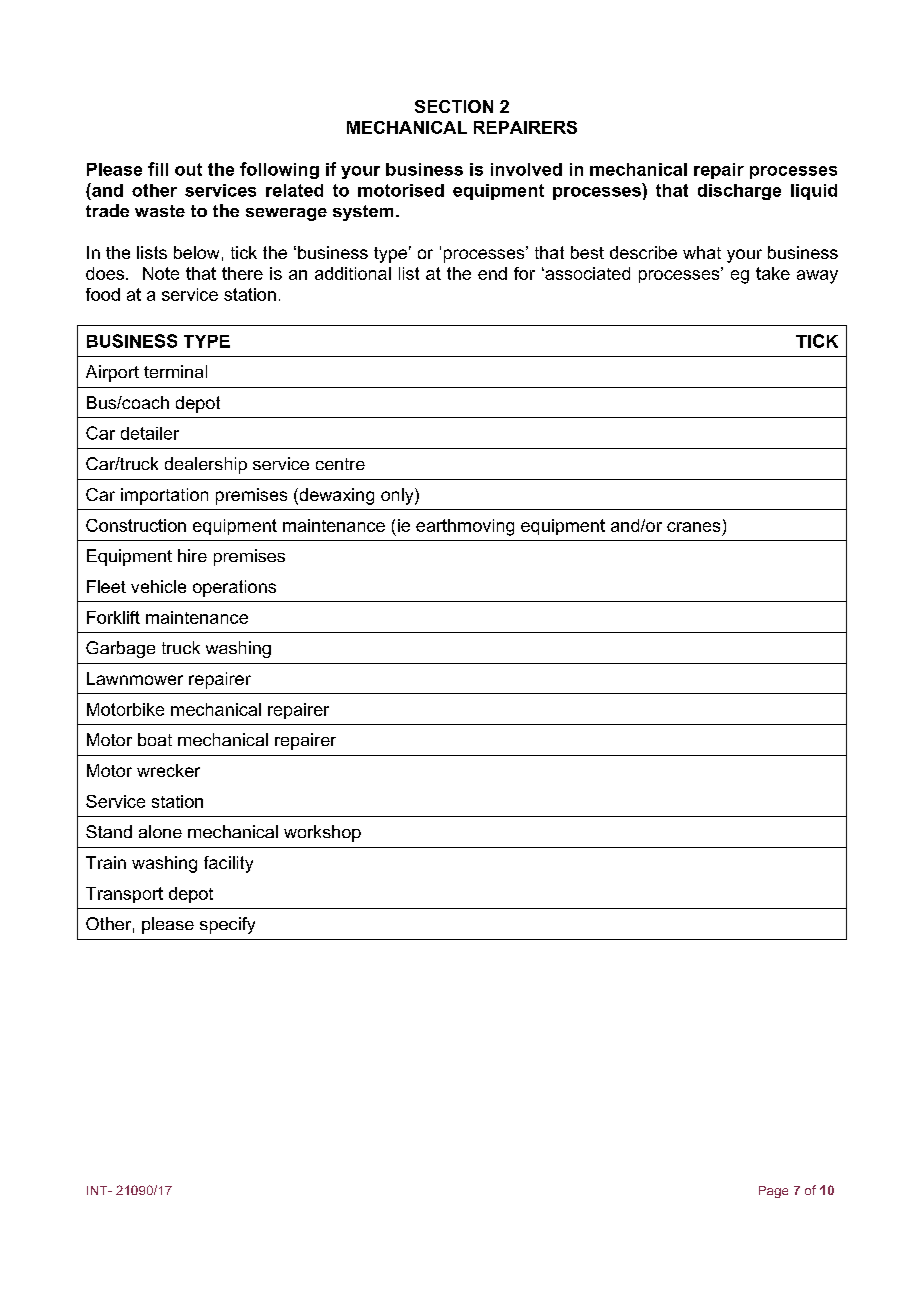  Describe the element at coordinates (188, 169) in the screenshot. I see `out` at that location.
